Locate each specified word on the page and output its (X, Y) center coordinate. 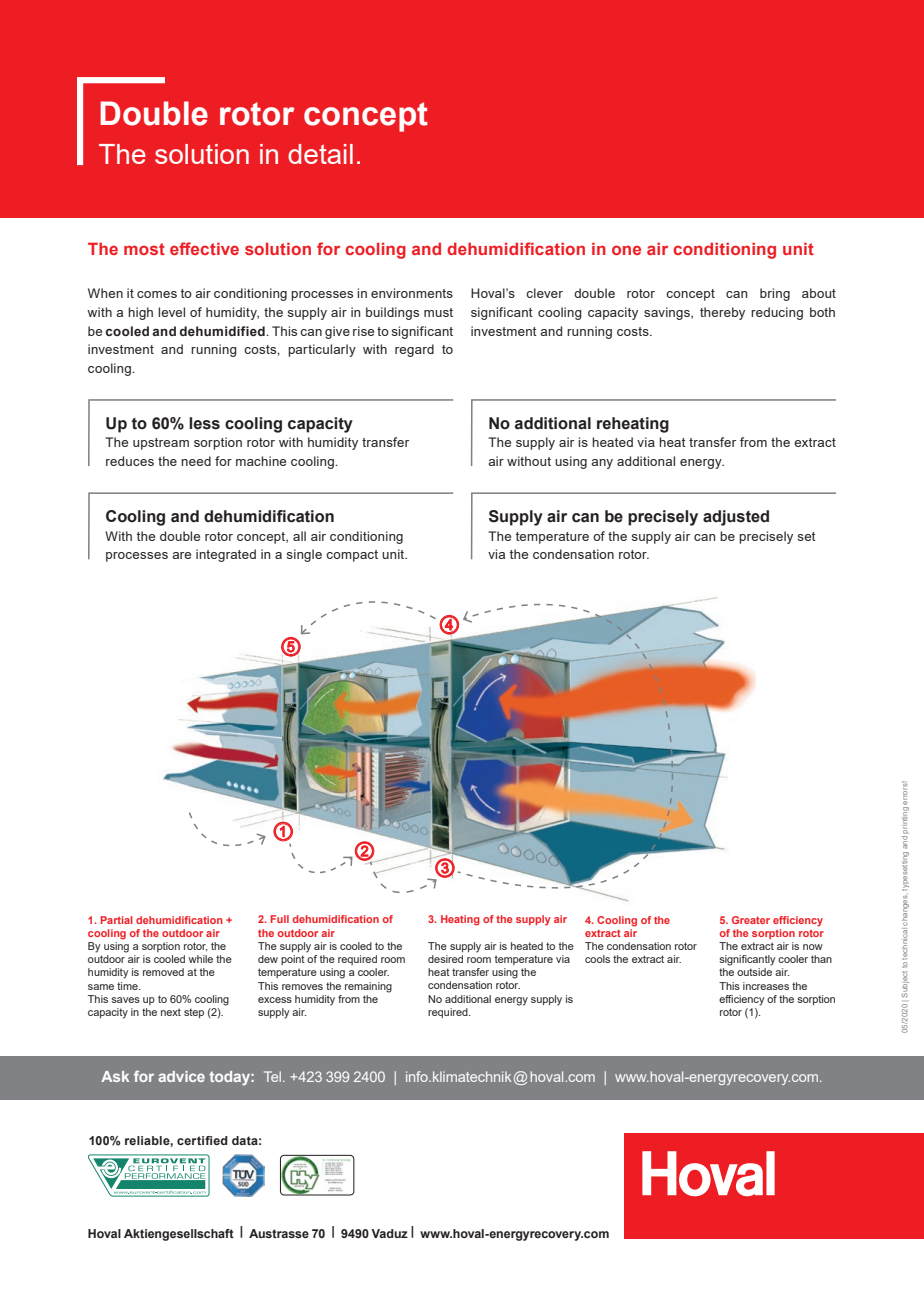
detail (320, 154)
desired (445, 959)
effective (204, 248)
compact (352, 556)
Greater (751, 920)
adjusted (736, 518)
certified (202, 1140)
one (626, 250)
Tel (274, 1076)
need (196, 461)
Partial (117, 920)
